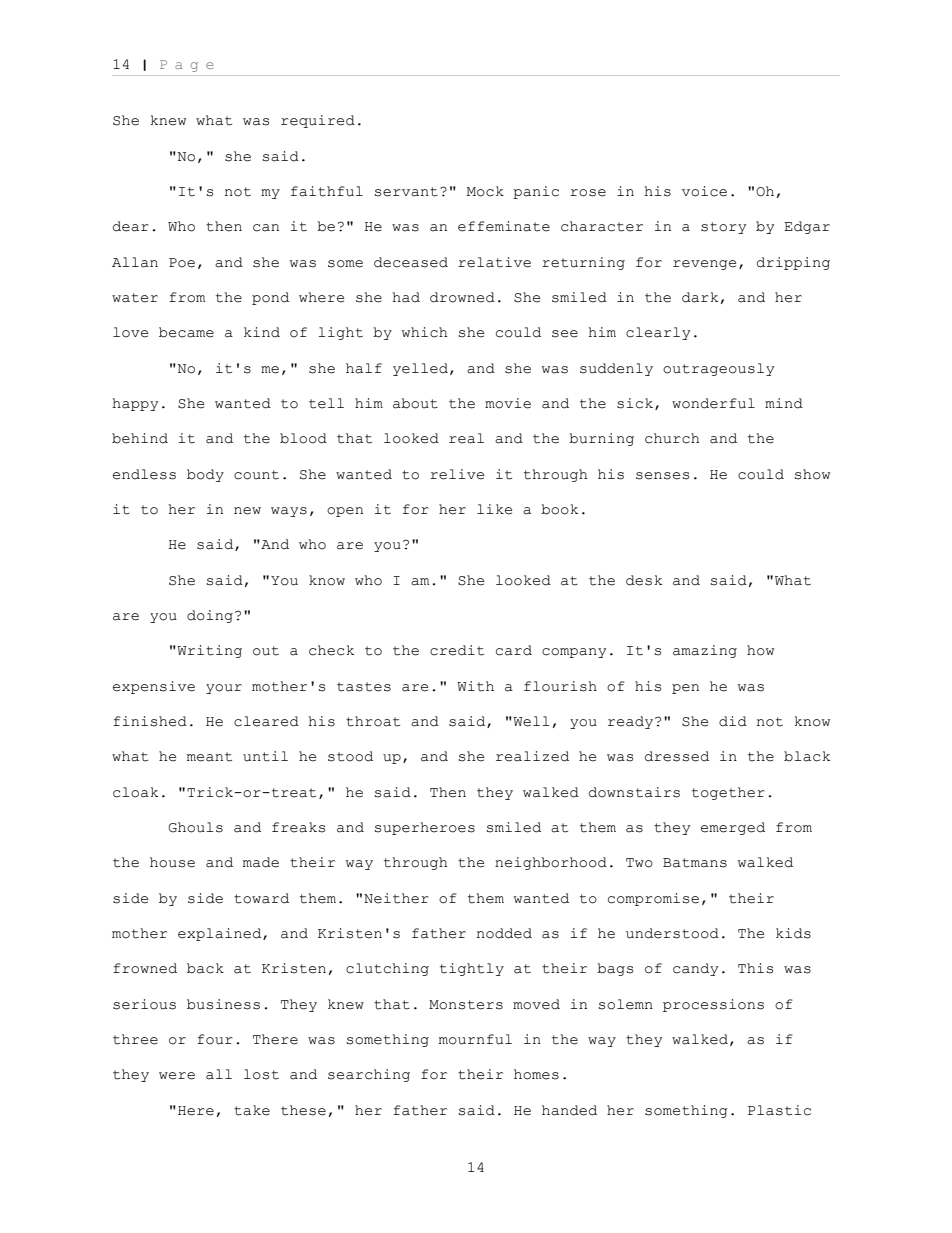 Image resolution: width=952 pixels, height=1233 pixels. What do you see at coordinates (177, 1076) in the screenshot?
I see `were` at bounding box center [177, 1076].
